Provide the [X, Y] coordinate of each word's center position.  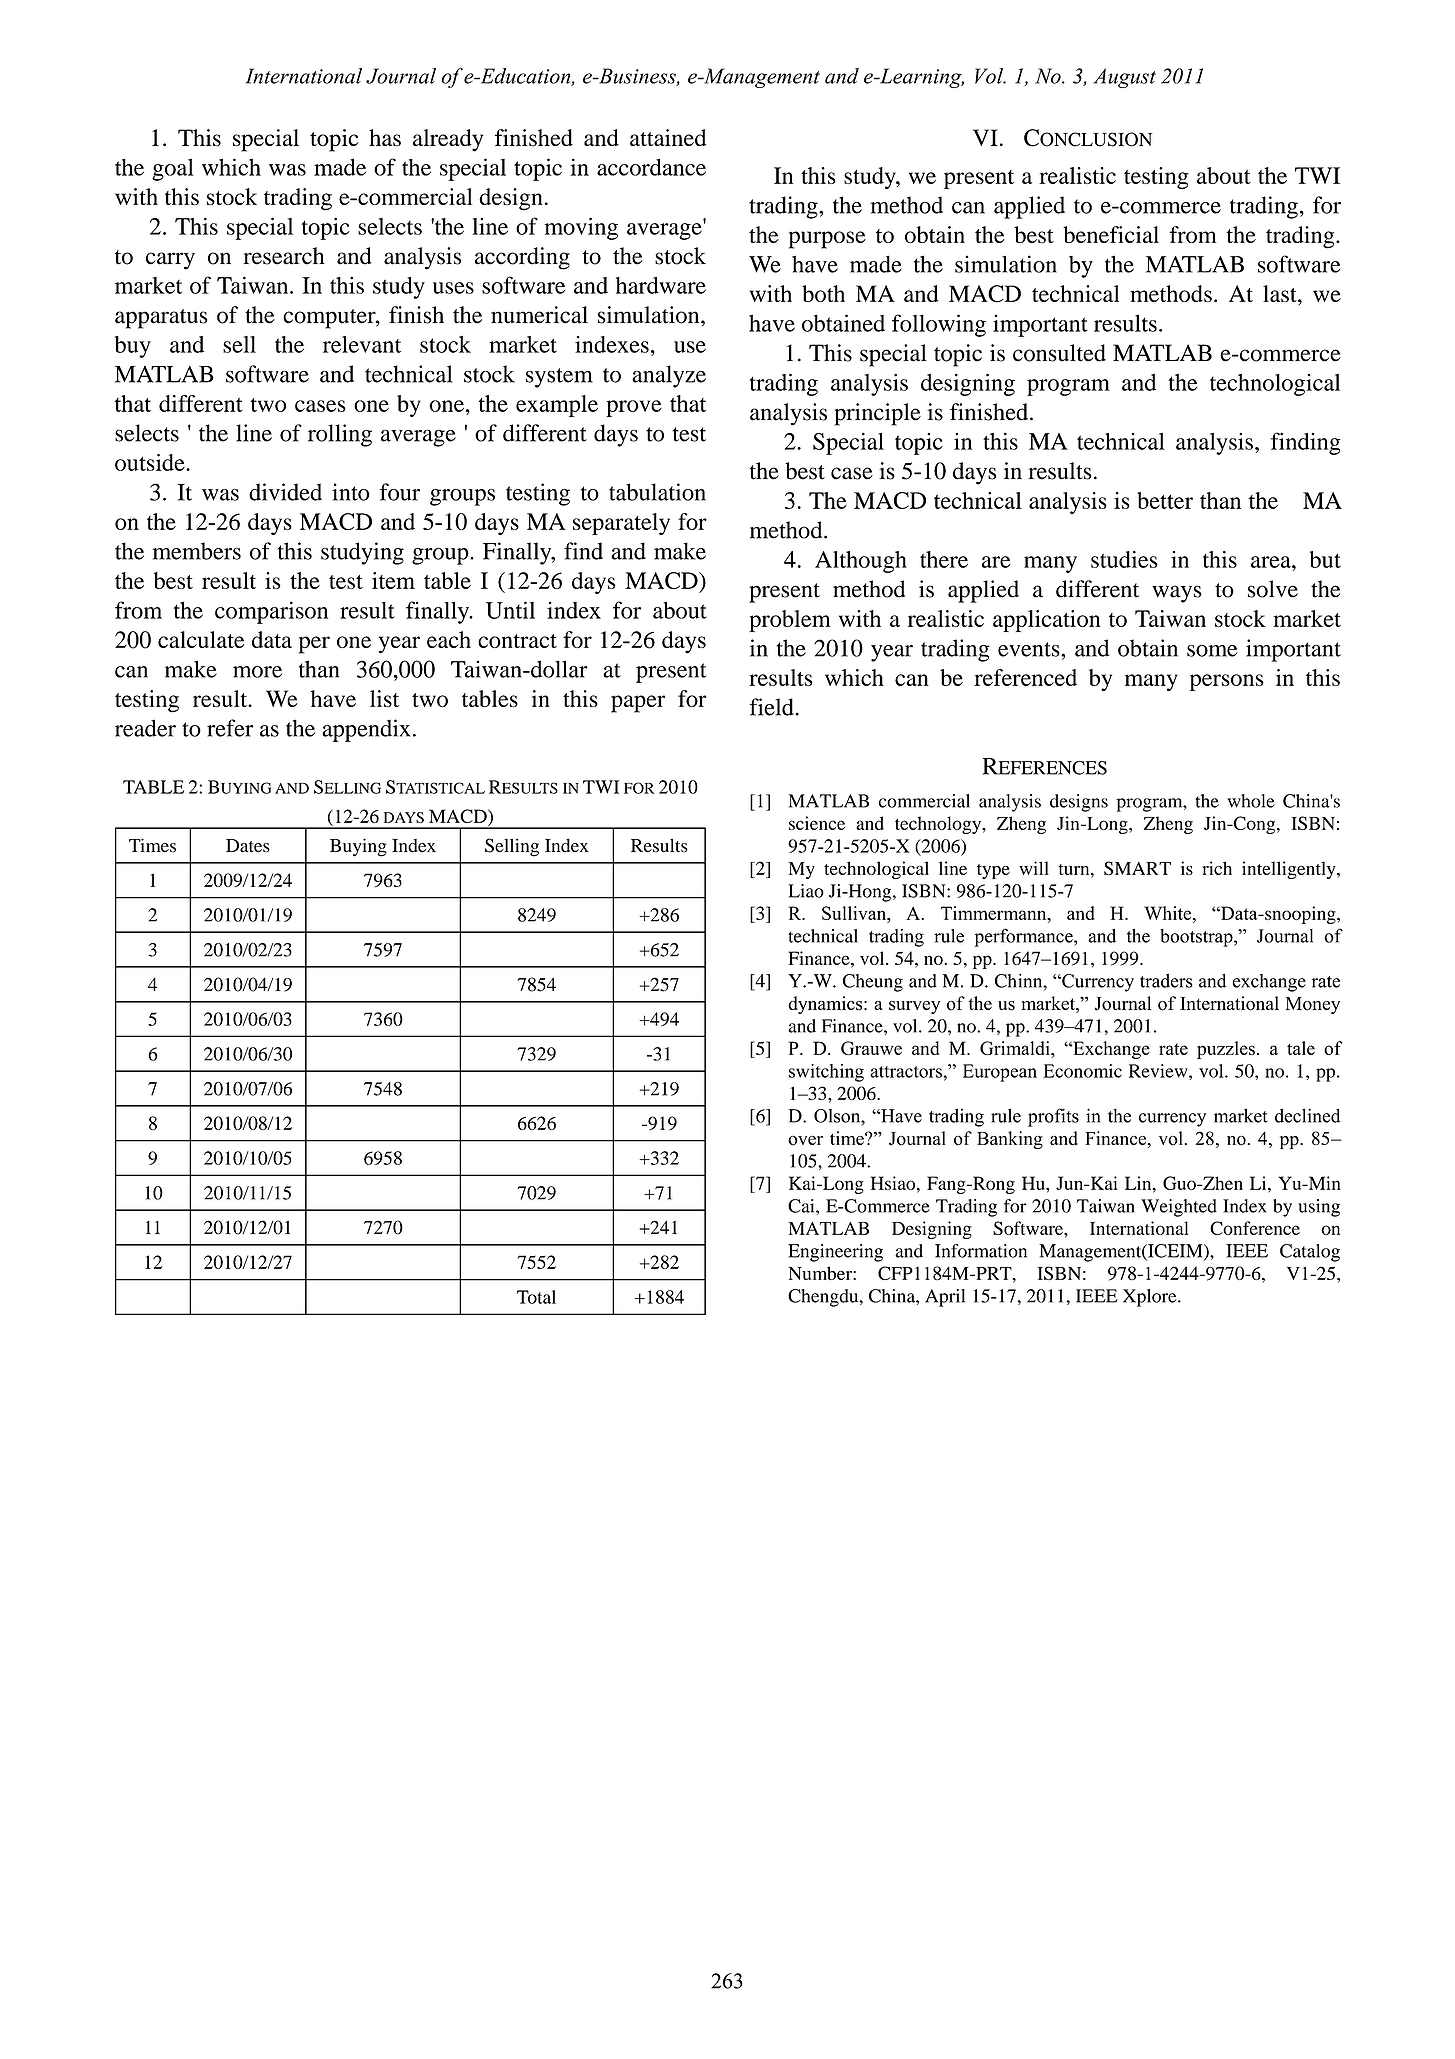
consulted [1059, 353]
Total [536, 1297]
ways [1177, 594]
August [1124, 78]
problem [790, 621]
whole [1251, 801]
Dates [248, 846]
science [817, 823]
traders [1166, 981]
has [385, 137]
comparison [271, 612]
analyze [669, 376]
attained [668, 137]
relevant [362, 344]
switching [826, 1073]
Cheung [873, 983]
